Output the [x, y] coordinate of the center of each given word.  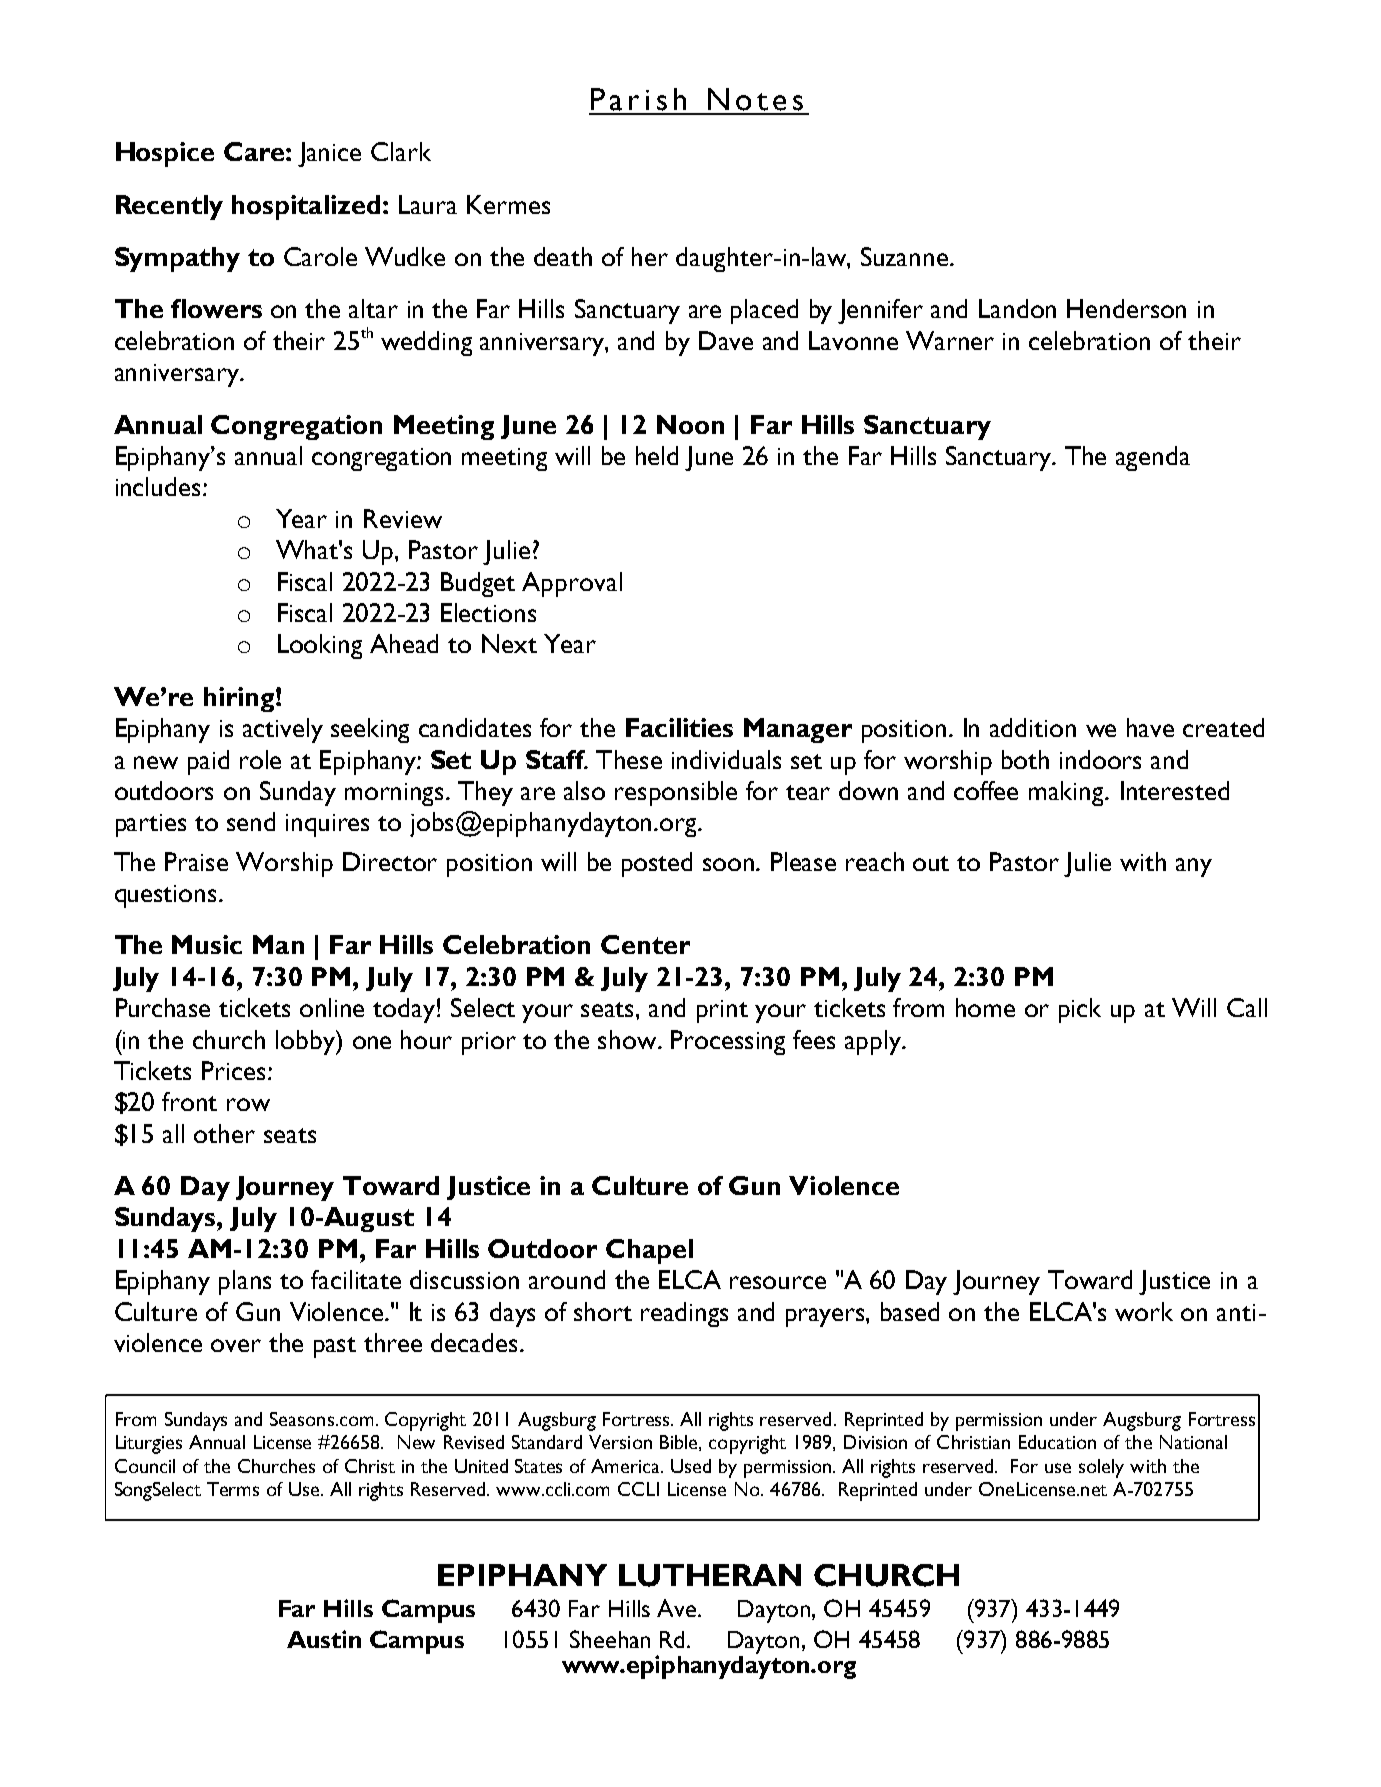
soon [730, 864]
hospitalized [306, 207]
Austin [324, 1639]
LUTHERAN [710, 1575]
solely [1101, 1468]
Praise [196, 861]
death [563, 256]
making [1068, 793]
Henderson [1126, 308]
